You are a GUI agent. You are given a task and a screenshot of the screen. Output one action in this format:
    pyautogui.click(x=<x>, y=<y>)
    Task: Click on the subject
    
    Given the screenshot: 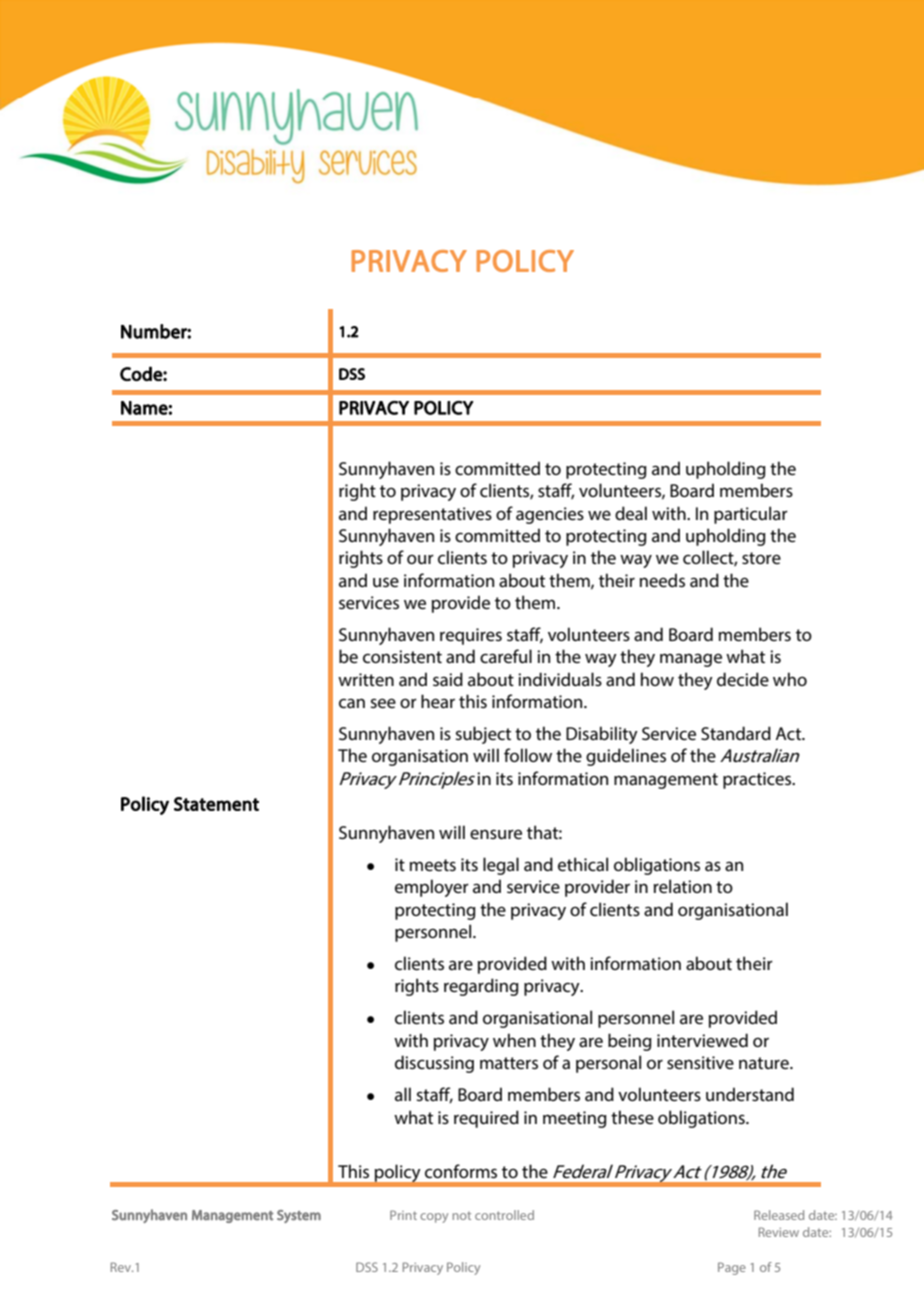 What is the action you would take?
    pyautogui.click(x=483, y=735)
